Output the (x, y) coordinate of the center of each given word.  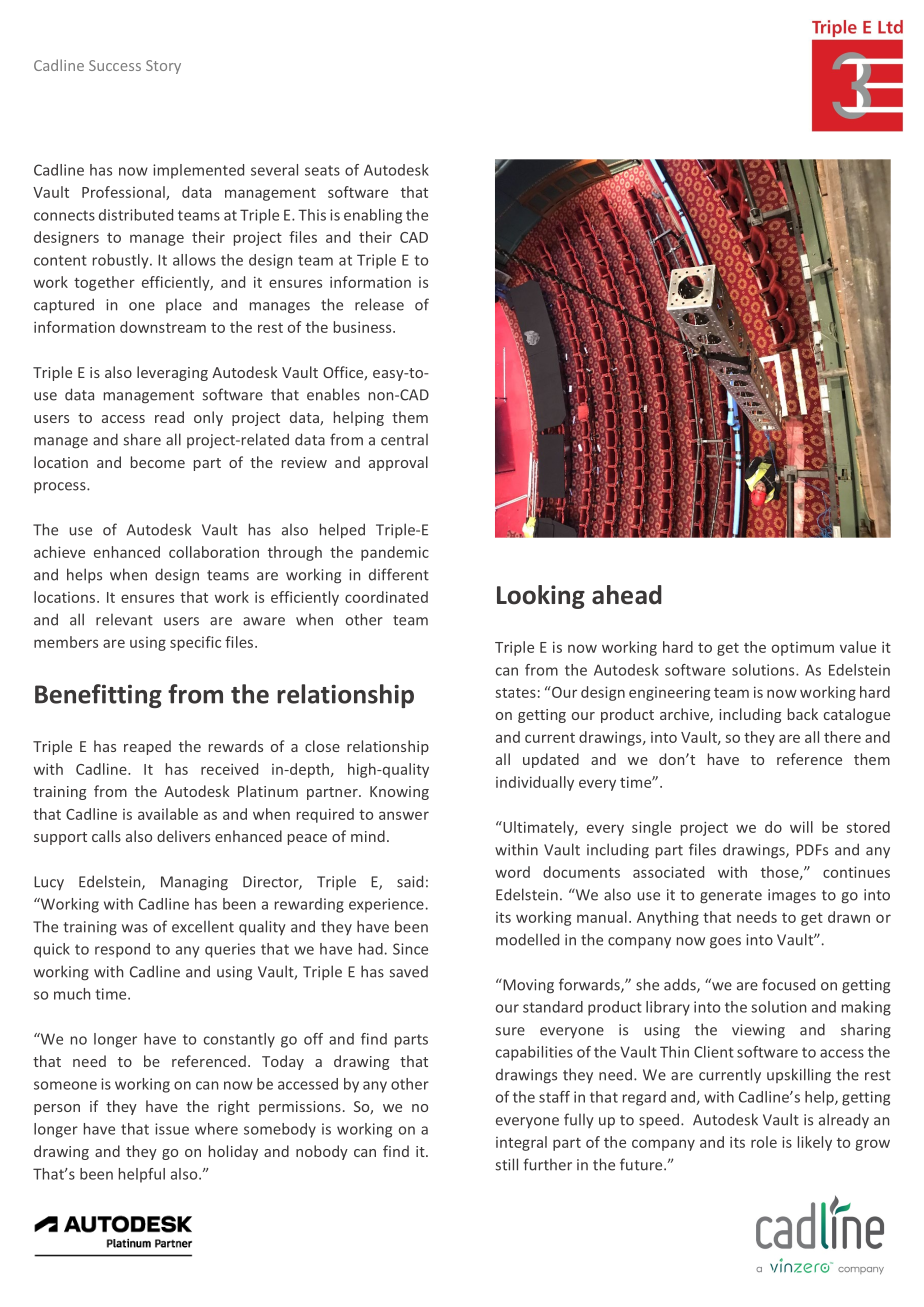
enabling (373, 216)
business (364, 327)
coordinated (386, 597)
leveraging (172, 373)
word (512, 872)
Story (163, 67)
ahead (627, 595)
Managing (194, 883)
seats (322, 170)
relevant (124, 620)
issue (172, 1129)
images (792, 896)
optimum (803, 649)
